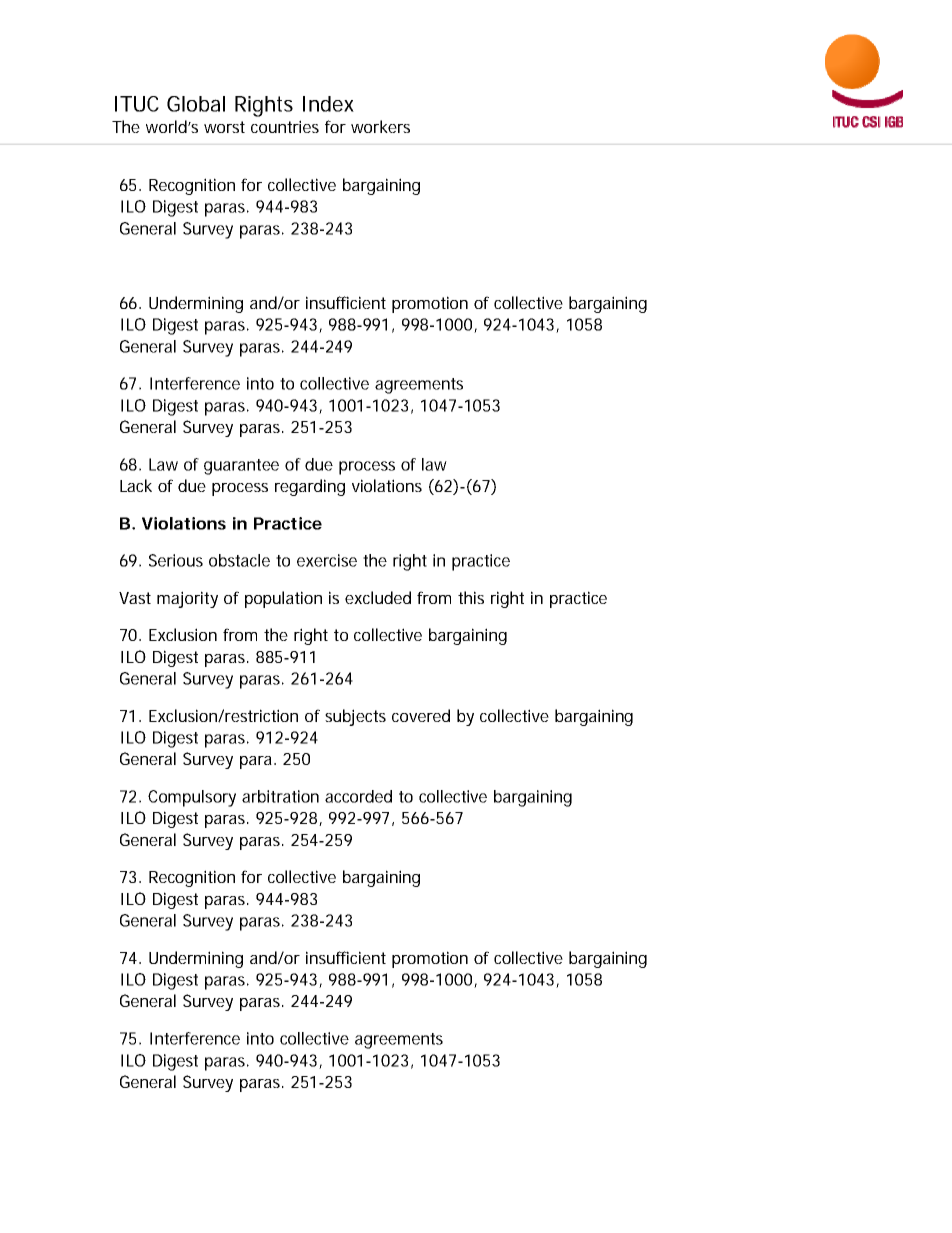 Image resolution: width=952 pixels, height=1233 pixels. Describe the element at coordinates (310, 487) in the screenshot. I see `regarding` at that location.
